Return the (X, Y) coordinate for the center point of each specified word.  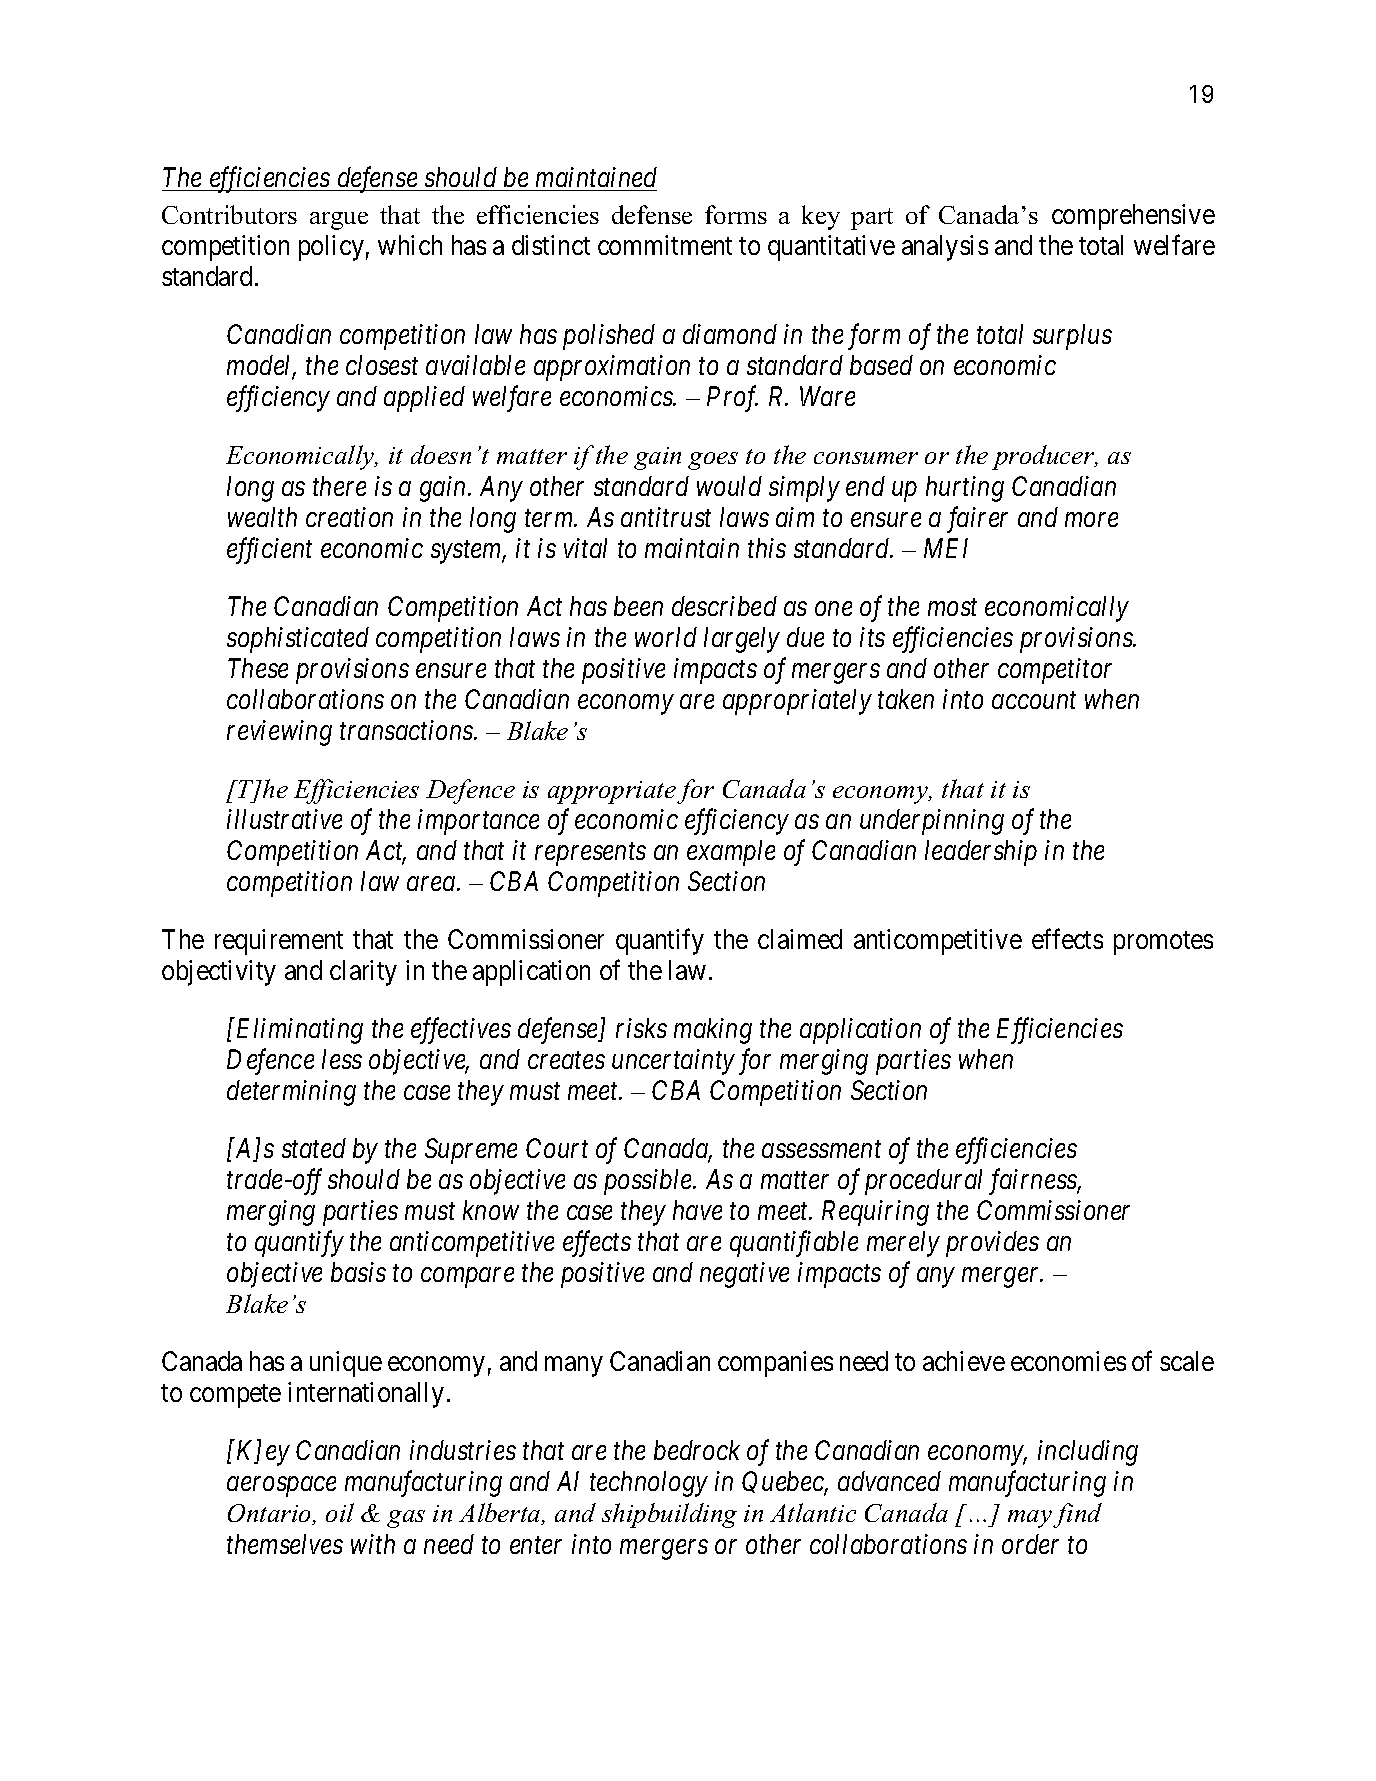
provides (992, 1244)
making (713, 1031)
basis (358, 1272)
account (1034, 700)
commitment (665, 245)
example (731, 853)
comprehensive (1133, 217)
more (1091, 520)
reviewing (279, 733)
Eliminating (300, 1031)
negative (744, 1275)
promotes (1163, 943)
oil (340, 1512)
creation (349, 517)
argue (339, 221)
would (729, 486)
